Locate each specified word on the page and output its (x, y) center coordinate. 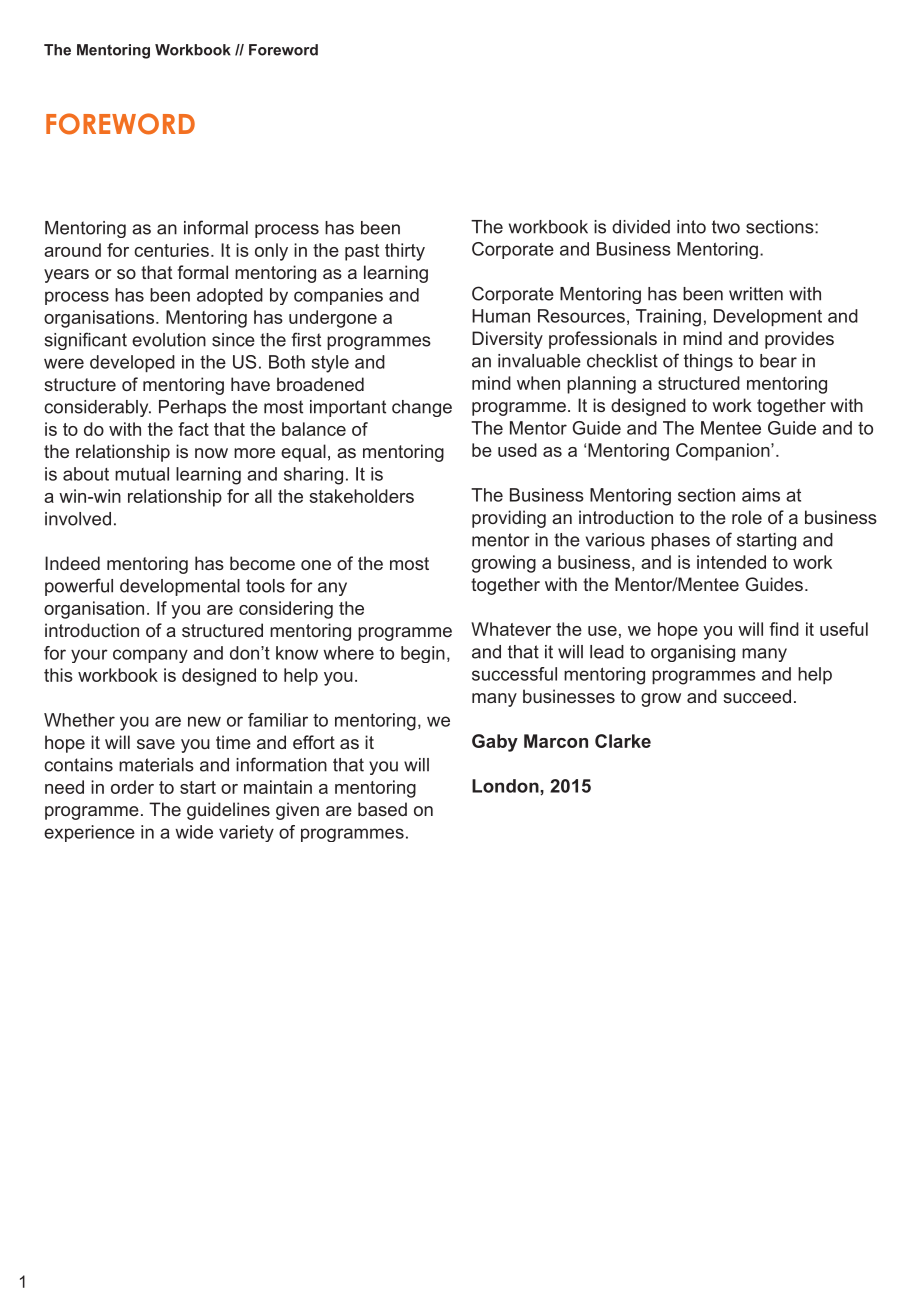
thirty (405, 252)
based (382, 809)
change (422, 408)
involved (78, 519)
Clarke (623, 741)
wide (194, 832)
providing (509, 519)
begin (423, 654)
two (726, 227)
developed (132, 363)
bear (778, 361)
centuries (171, 250)
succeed (757, 696)
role (747, 517)
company (150, 656)
